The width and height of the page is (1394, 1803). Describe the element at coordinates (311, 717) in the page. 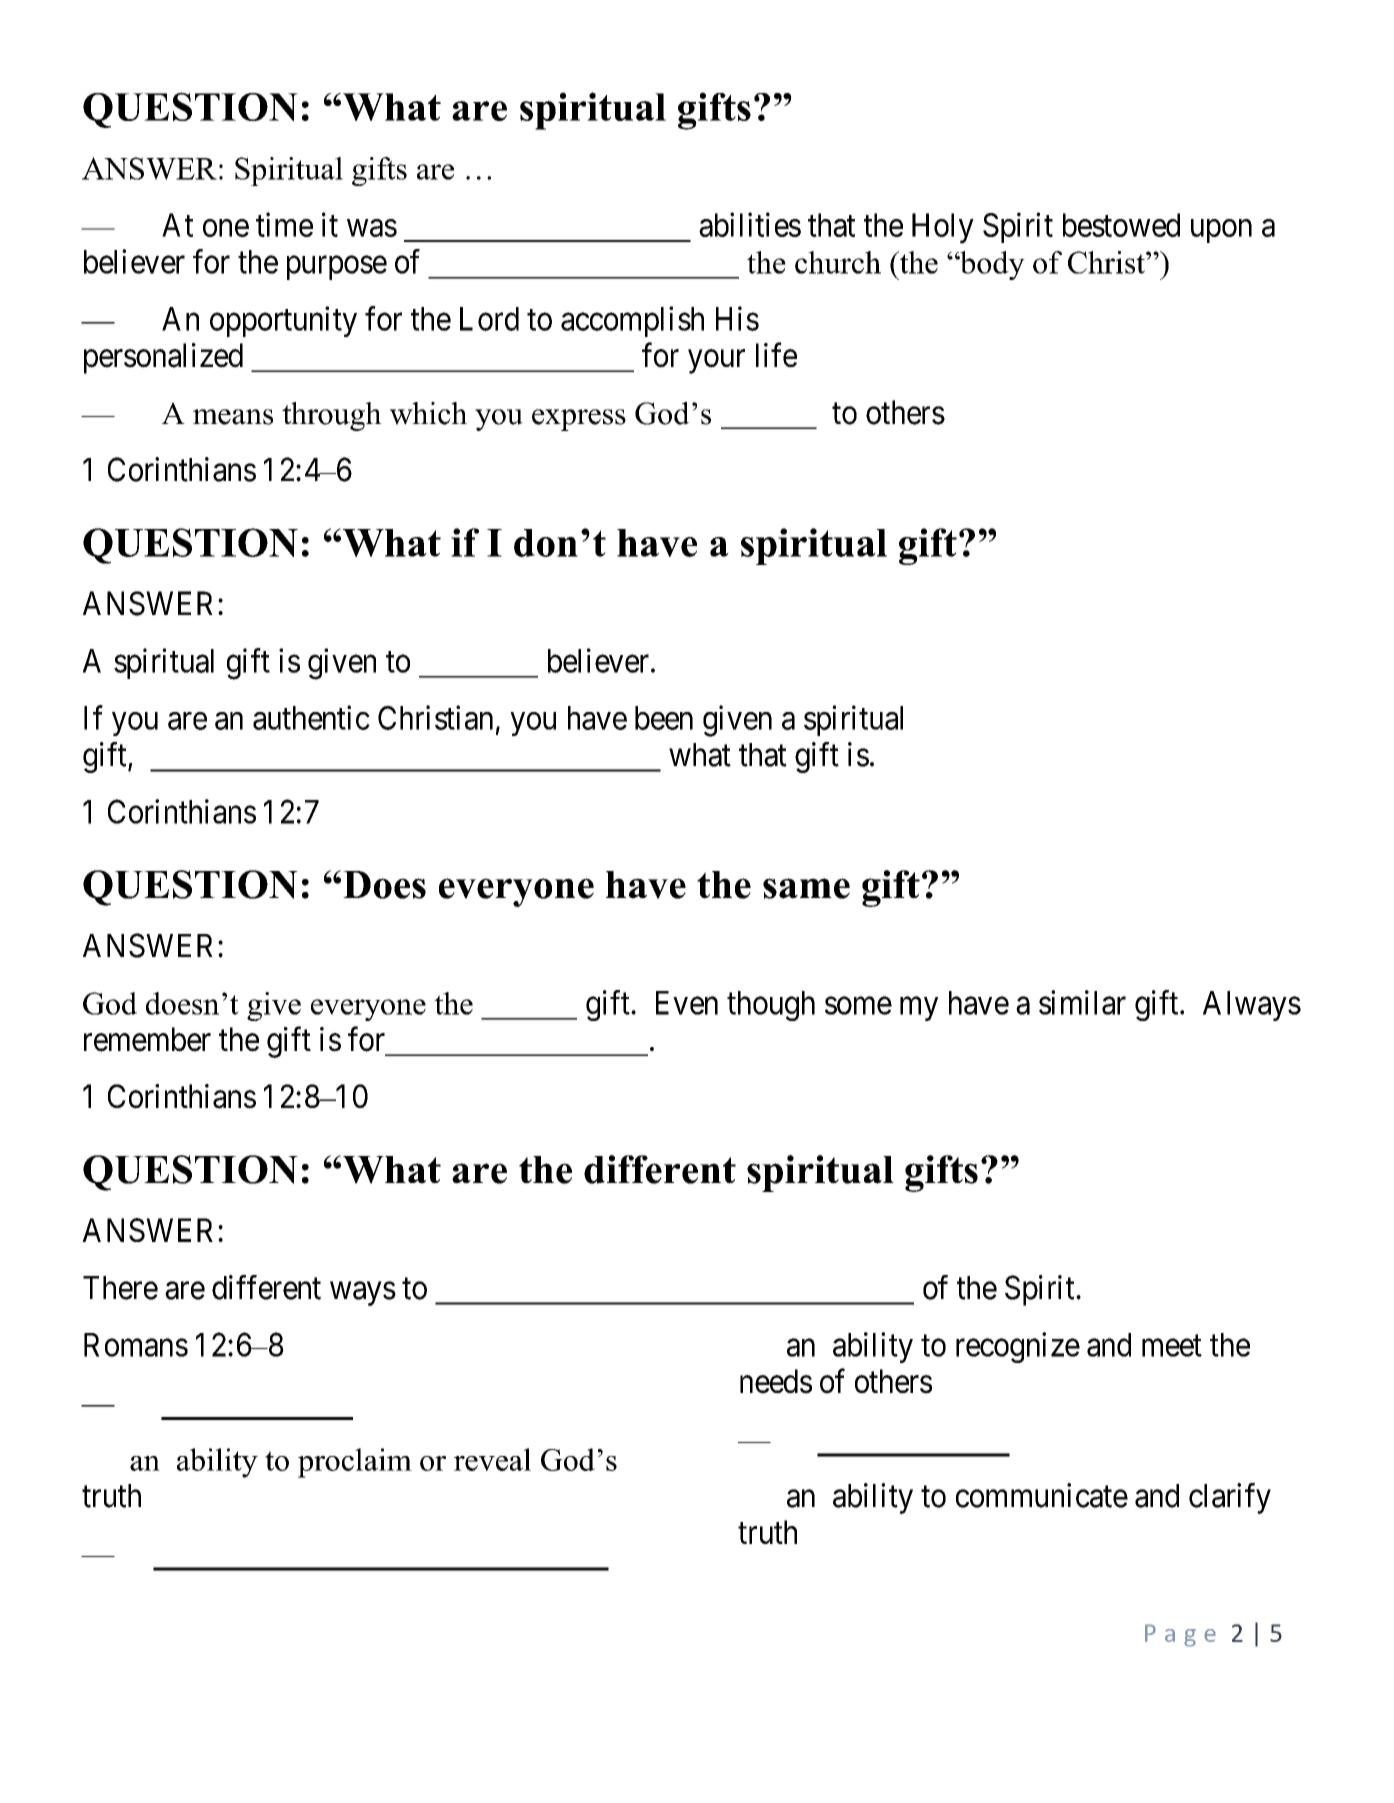

I see `authentic` at that location.
